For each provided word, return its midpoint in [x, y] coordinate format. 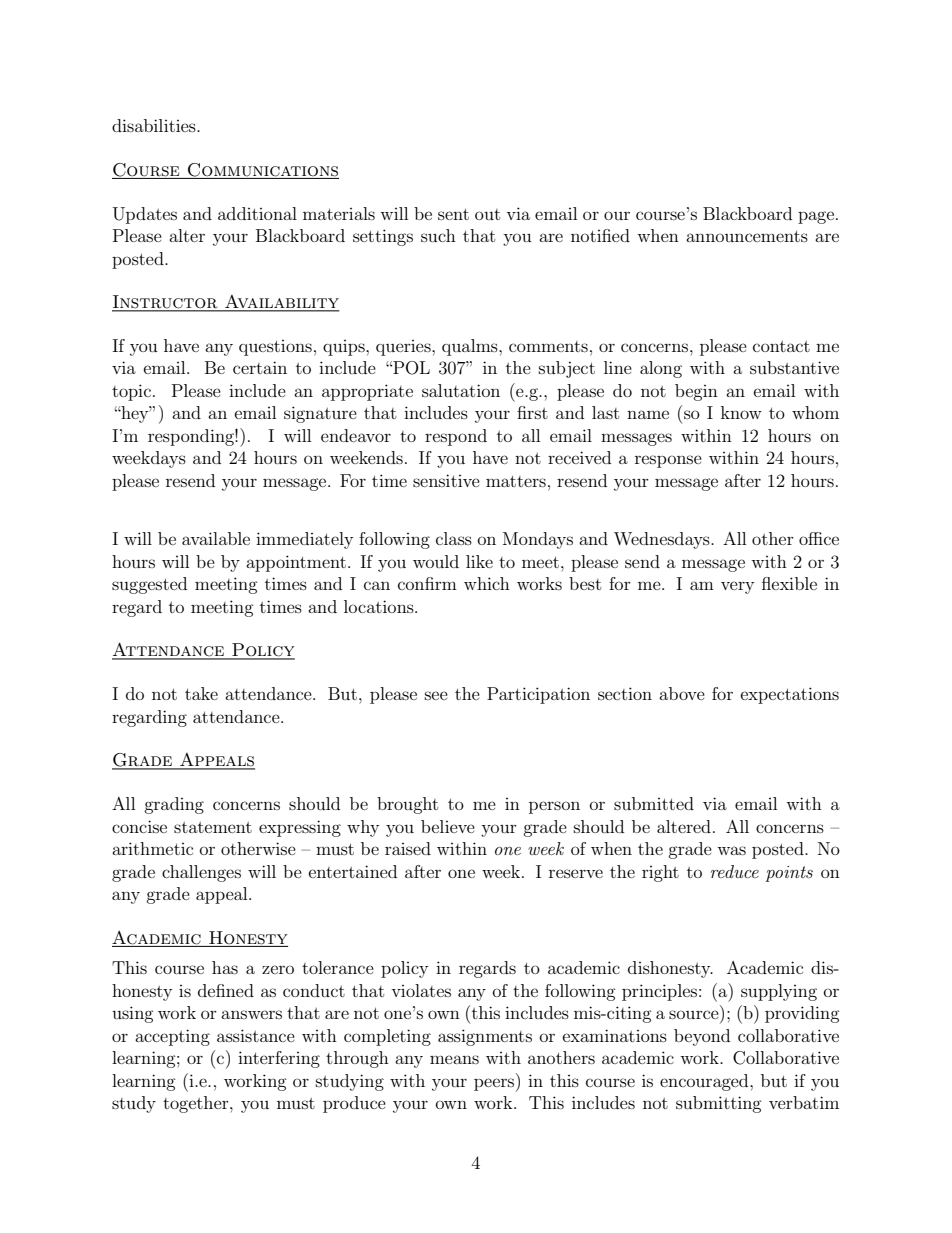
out [487, 214]
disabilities [155, 125]
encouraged [705, 1082]
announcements [747, 236]
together [197, 1104]
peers [495, 1085]
